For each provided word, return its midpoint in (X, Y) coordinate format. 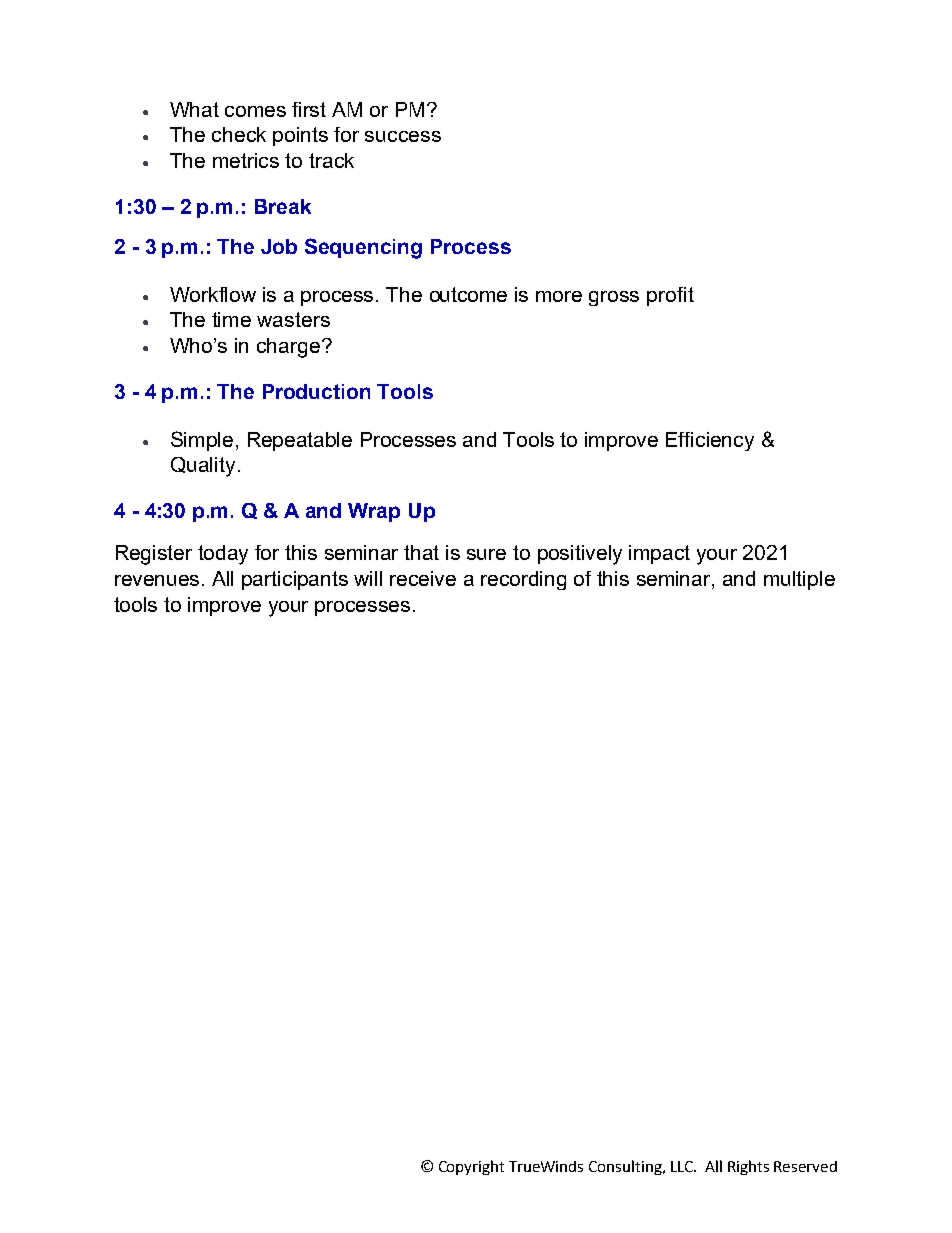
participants (295, 580)
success (403, 136)
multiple (799, 580)
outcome (468, 294)
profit (670, 296)
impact (659, 554)
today (223, 555)
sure (486, 554)
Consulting (626, 1167)
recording (523, 580)
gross (614, 298)
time (231, 319)
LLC (683, 1166)
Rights (748, 1167)
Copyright (471, 1167)
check (239, 134)
